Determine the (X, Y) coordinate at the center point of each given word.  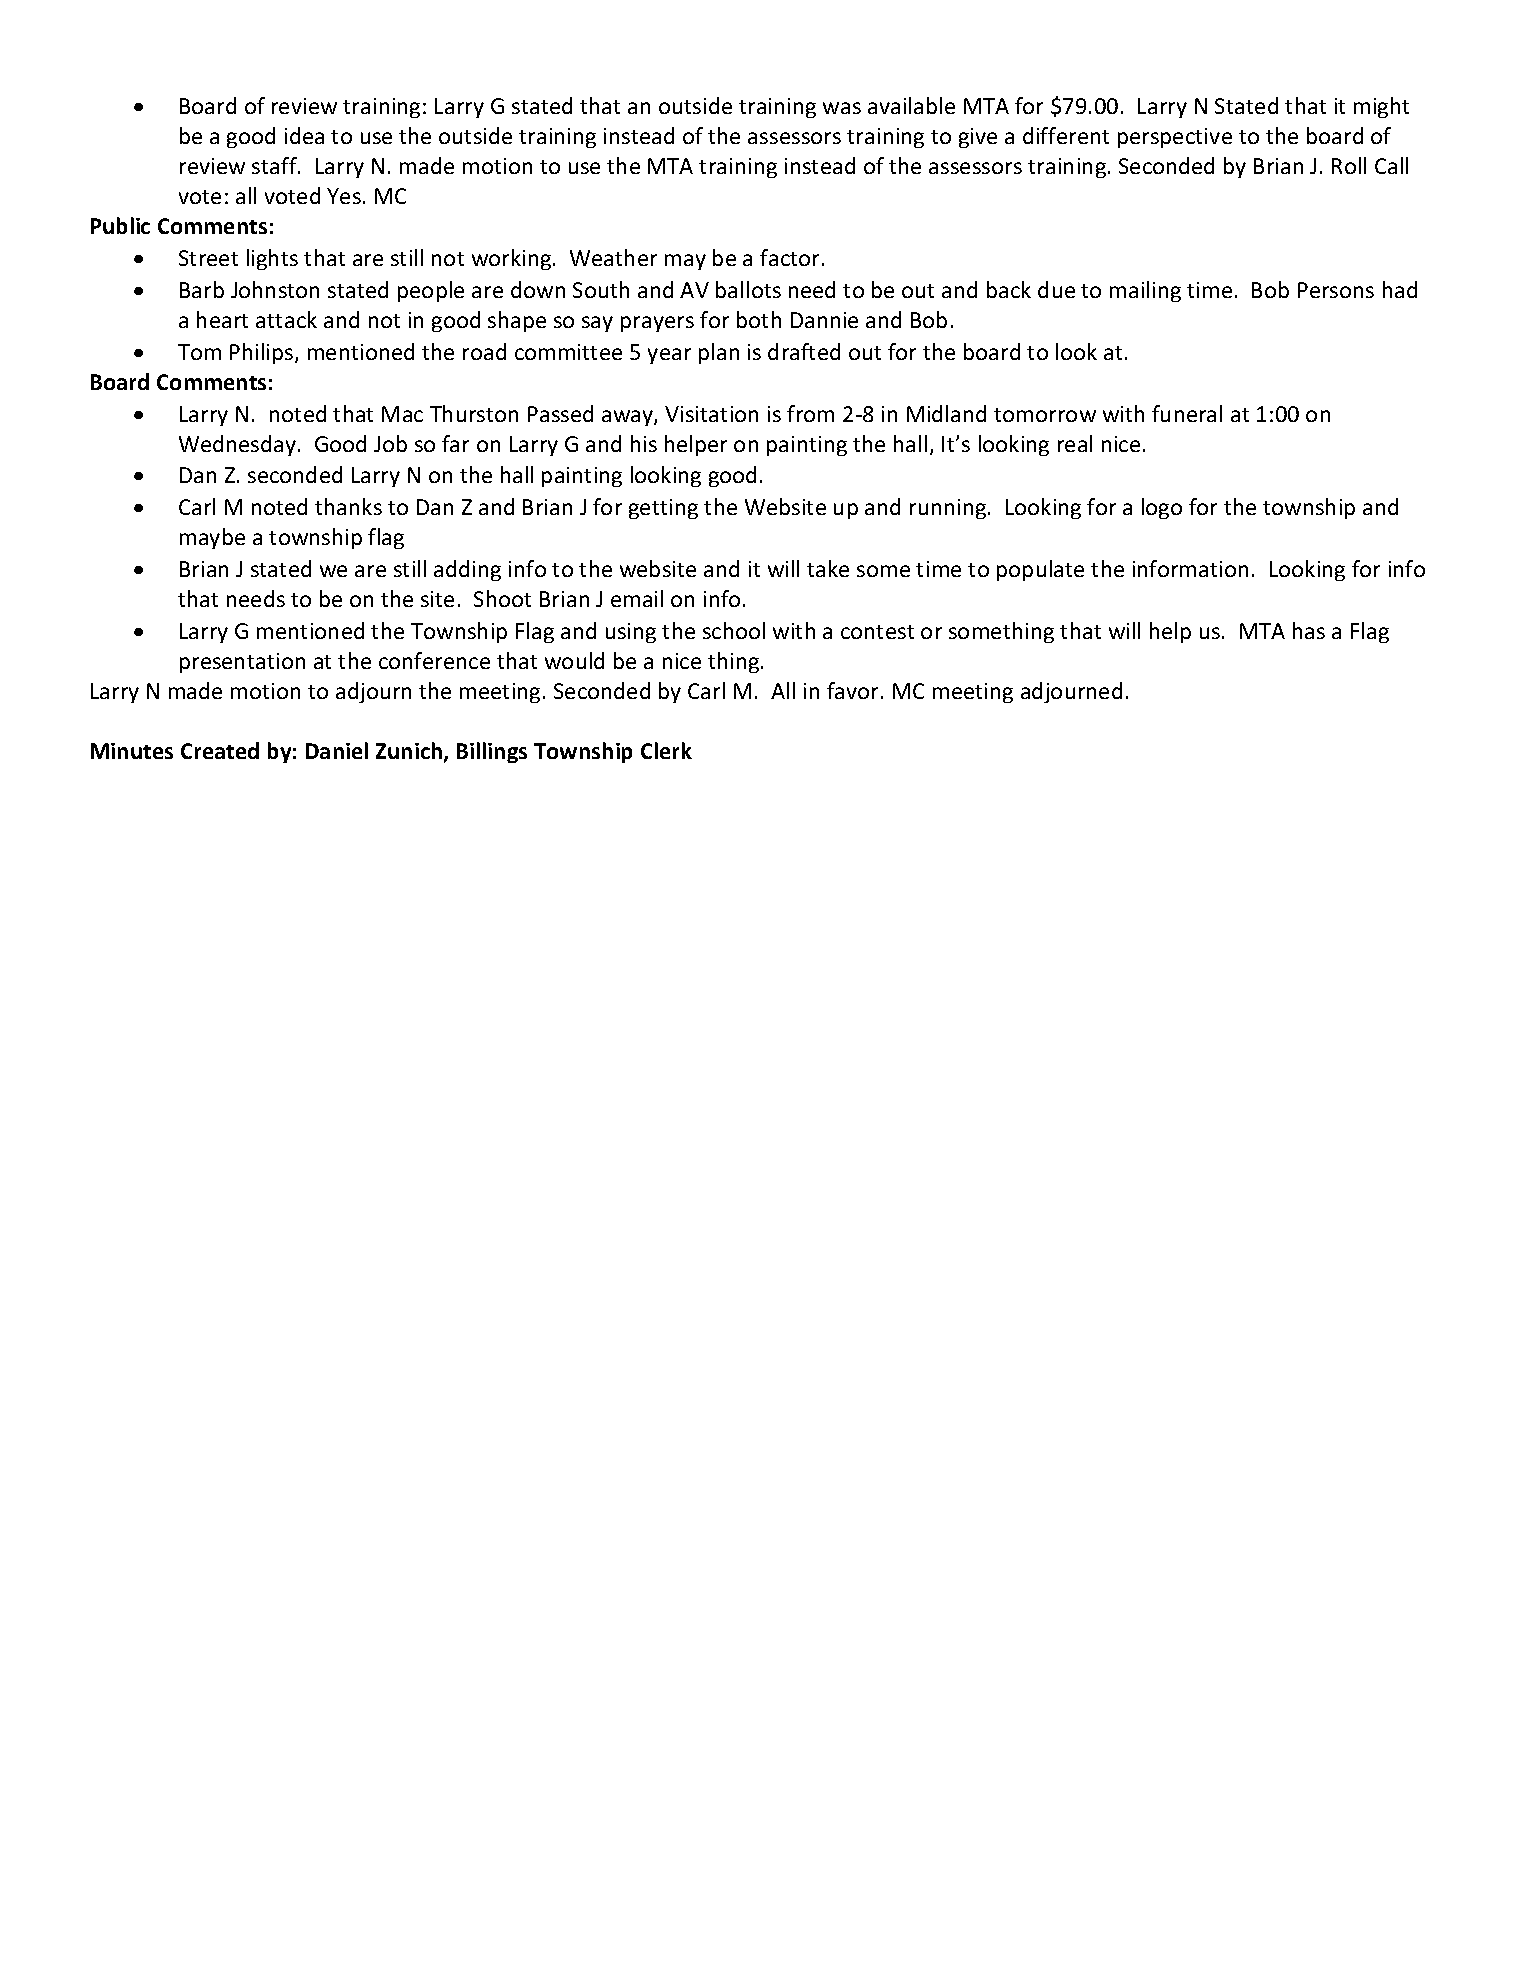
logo (1162, 508)
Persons (1336, 290)
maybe (212, 538)
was (842, 108)
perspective (1175, 138)
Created (220, 750)
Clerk (666, 750)
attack (286, 319)
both (759, 319)
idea (304, 135)
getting (663, 509)
